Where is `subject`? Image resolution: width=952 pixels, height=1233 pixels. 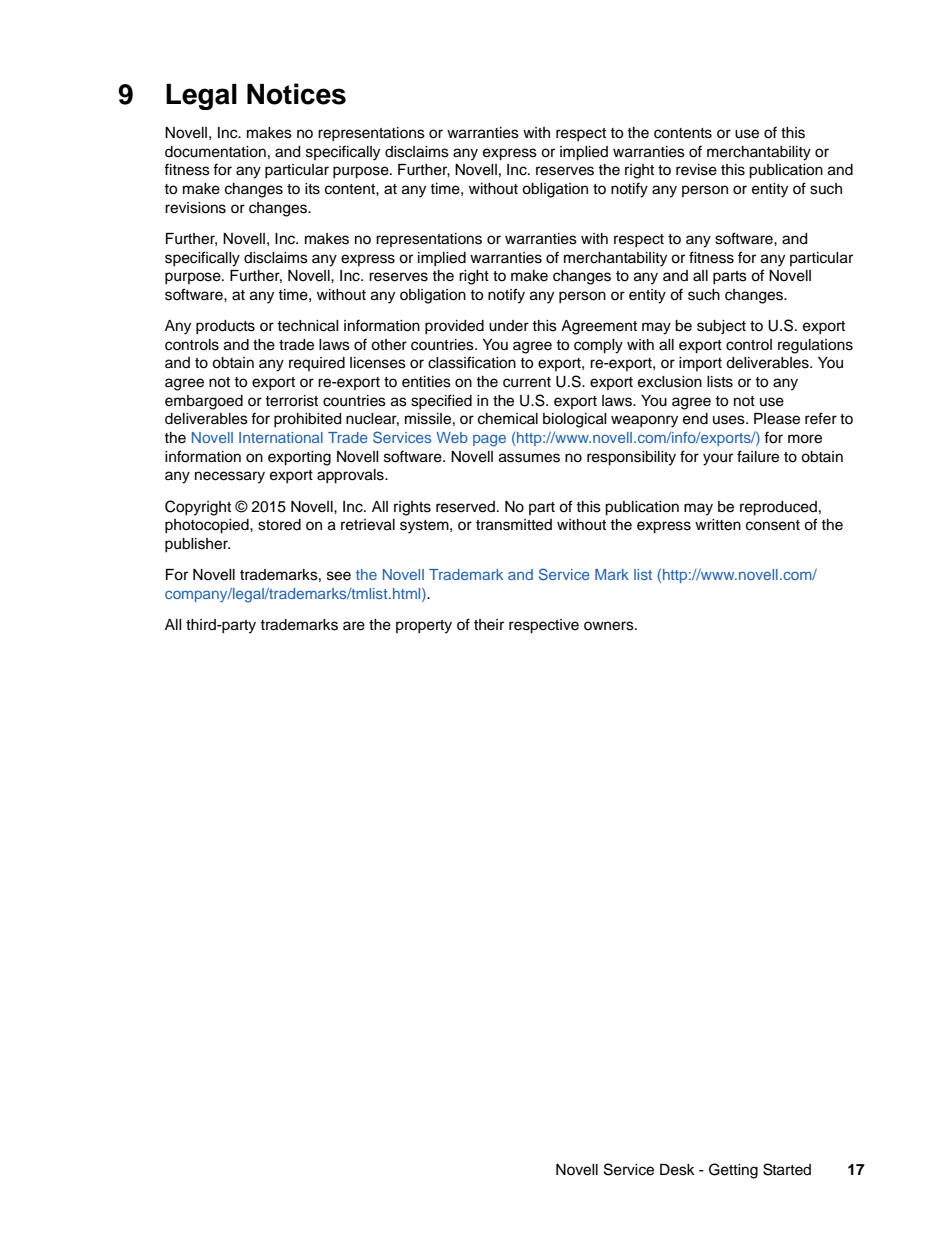
subject is located at coordinates (721, 327).
